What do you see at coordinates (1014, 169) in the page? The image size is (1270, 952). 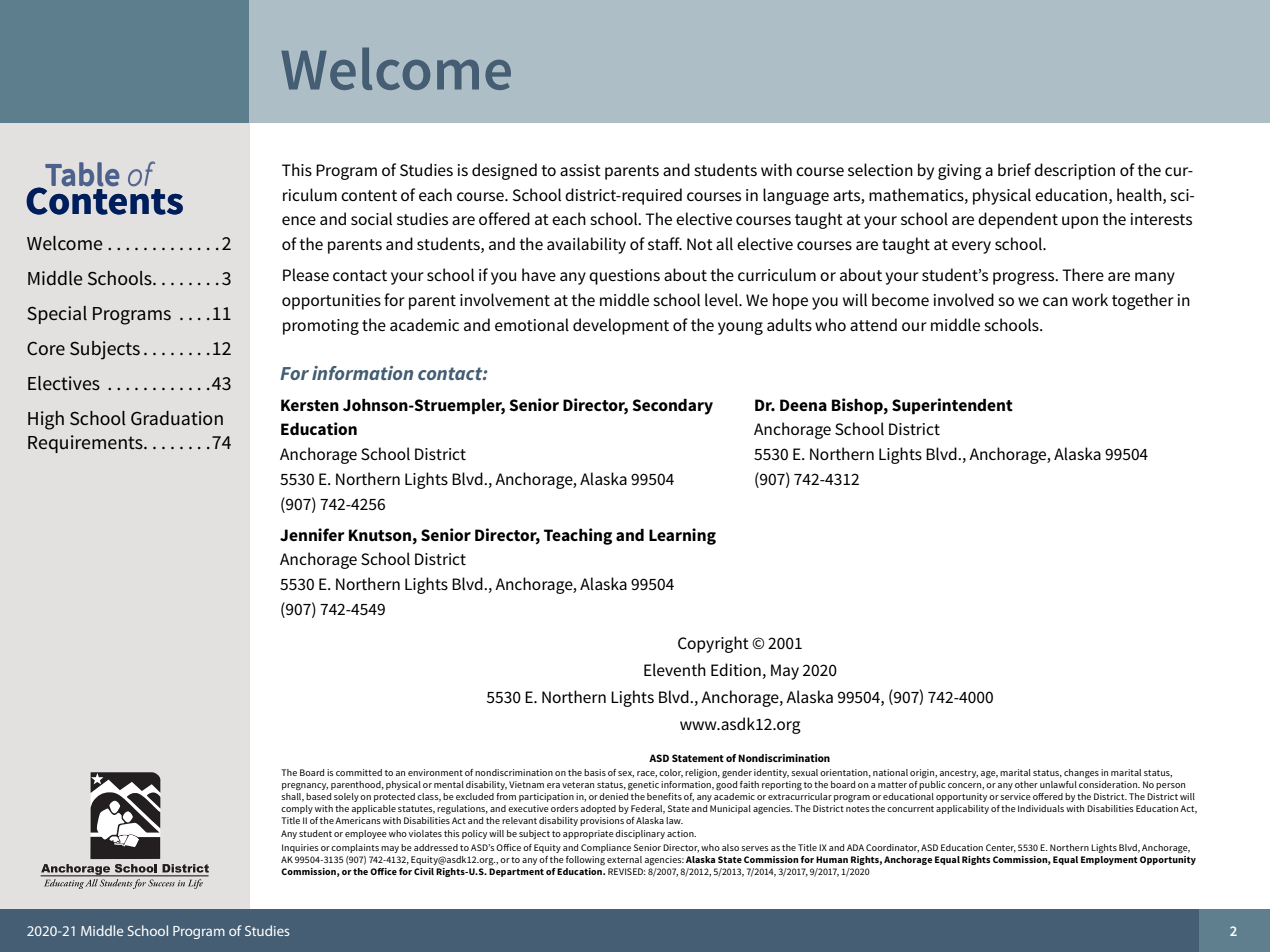 I see `brief` at bounding box center [1014, 169].
